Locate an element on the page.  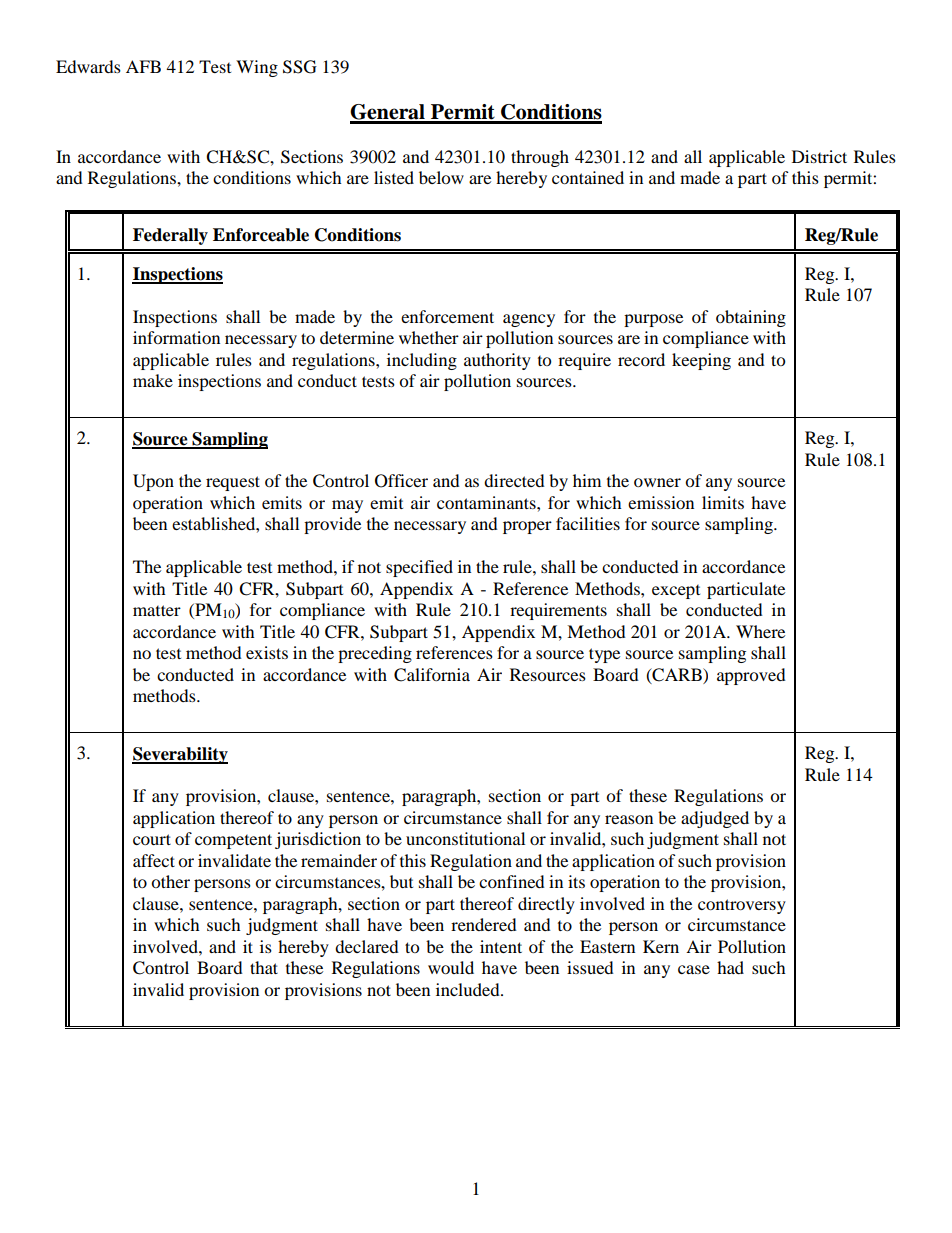
approved is located at coordinates (751, 676).
